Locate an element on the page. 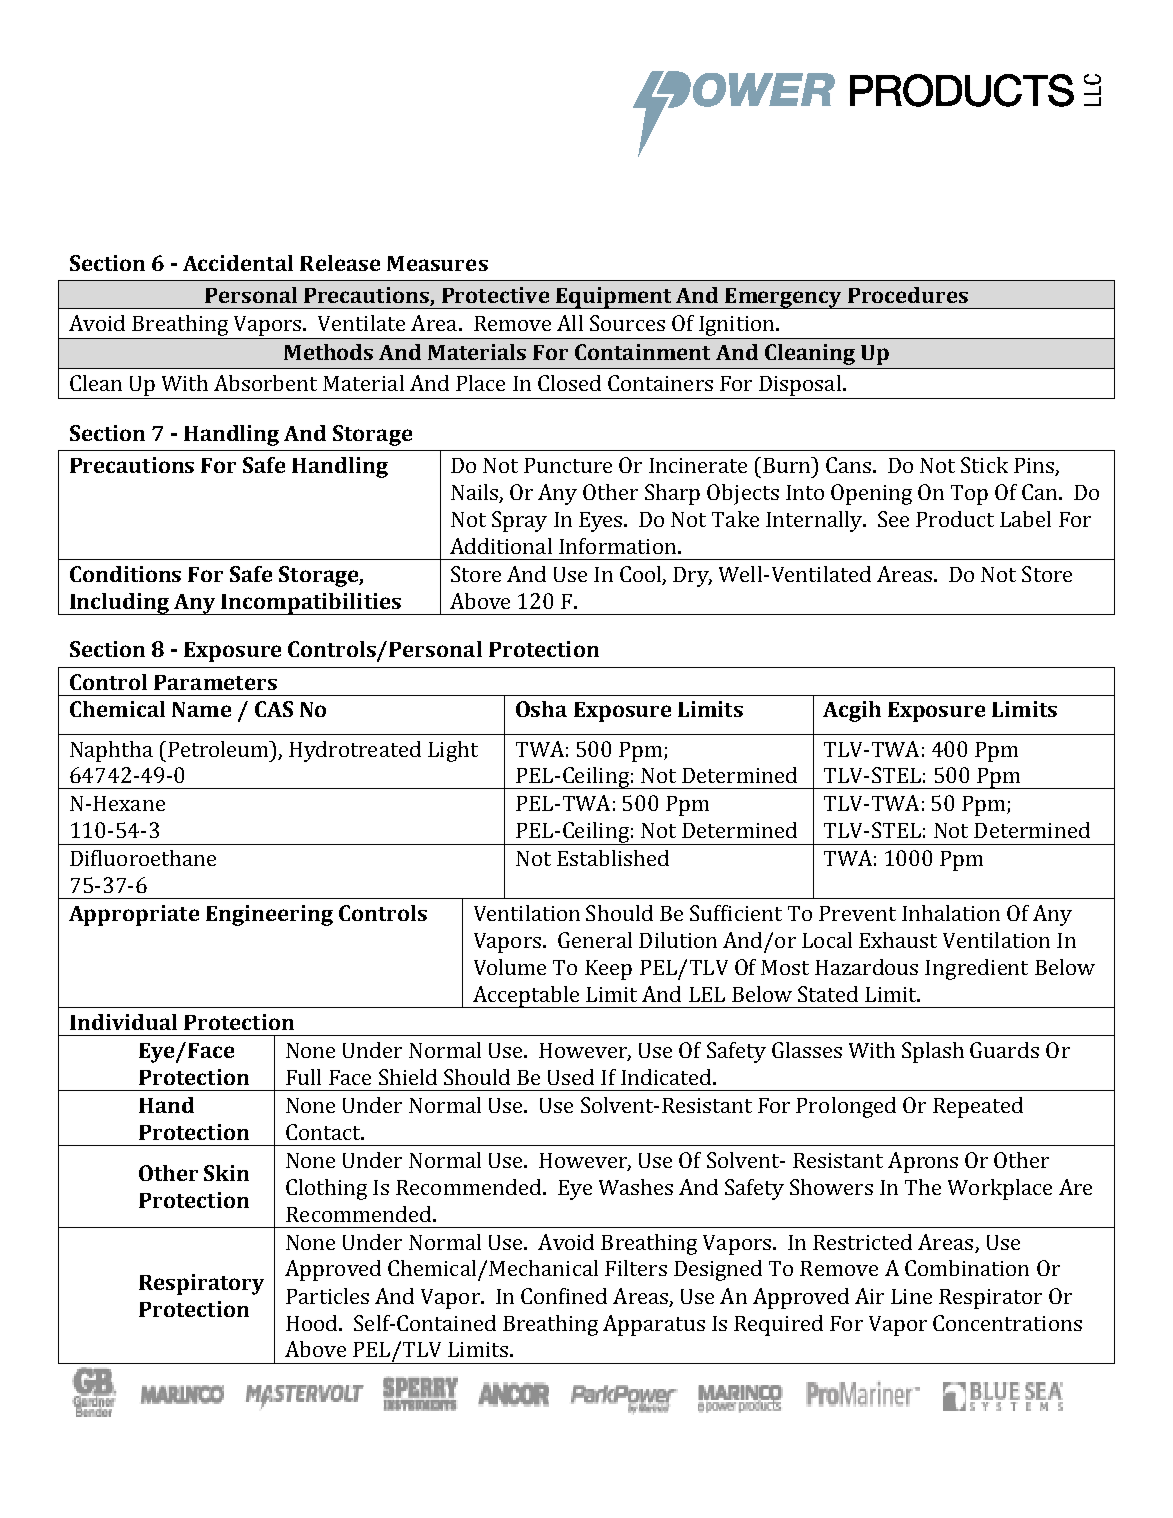 The image size is (1173, 1518). Equipment is located at coordinates (614, 298).
